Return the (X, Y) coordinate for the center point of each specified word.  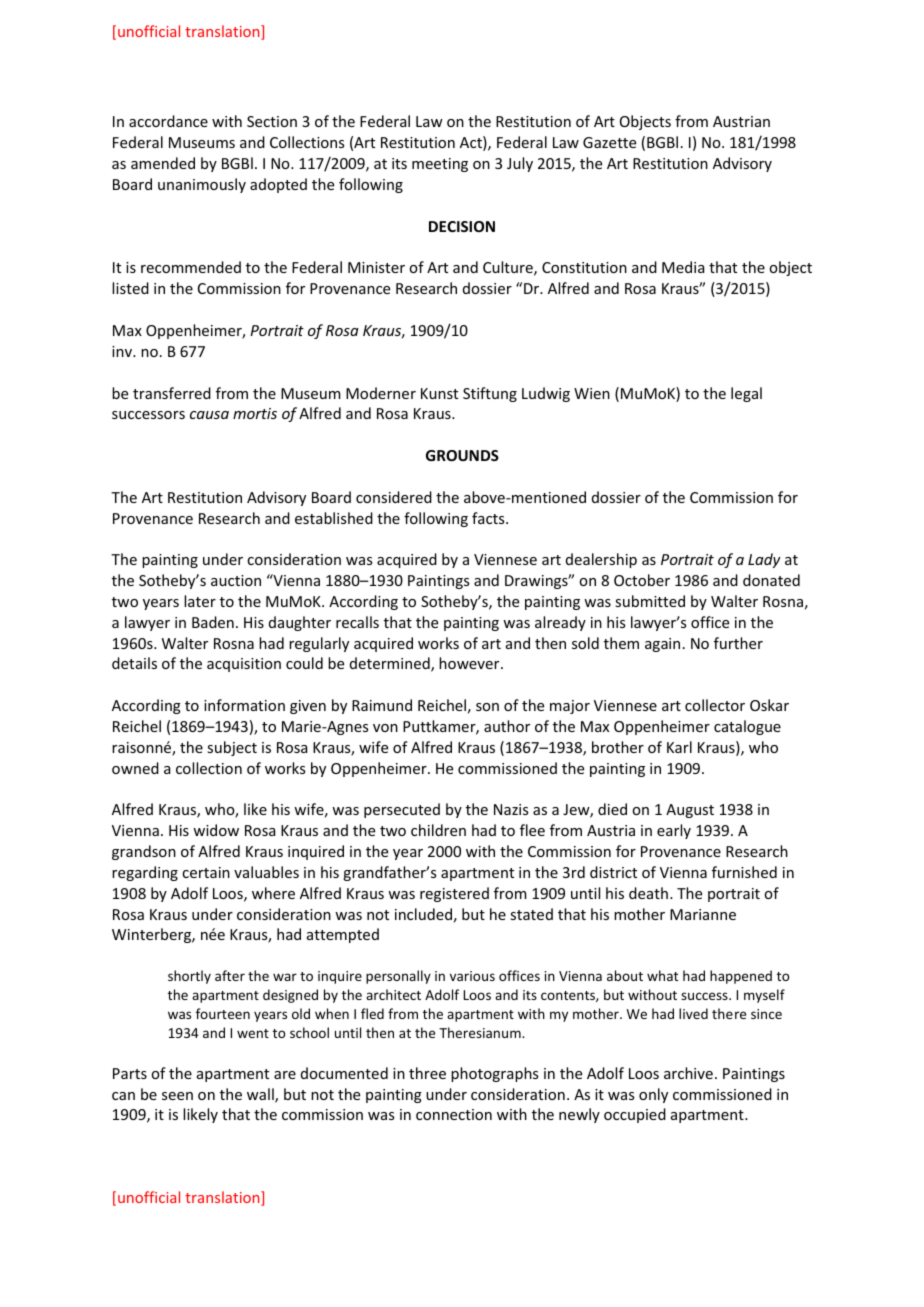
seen (177, 1096)
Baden (213, 622)
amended (163, 163)
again (662, 645)
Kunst (439, 393)
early (674, 831)
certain (206, 872)
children (438, 830)
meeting (440, 165)
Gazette (609, 142)
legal (746, 394)
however (470, 663)
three (427, 1073)
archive (688, 1073)
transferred (172, 393)
